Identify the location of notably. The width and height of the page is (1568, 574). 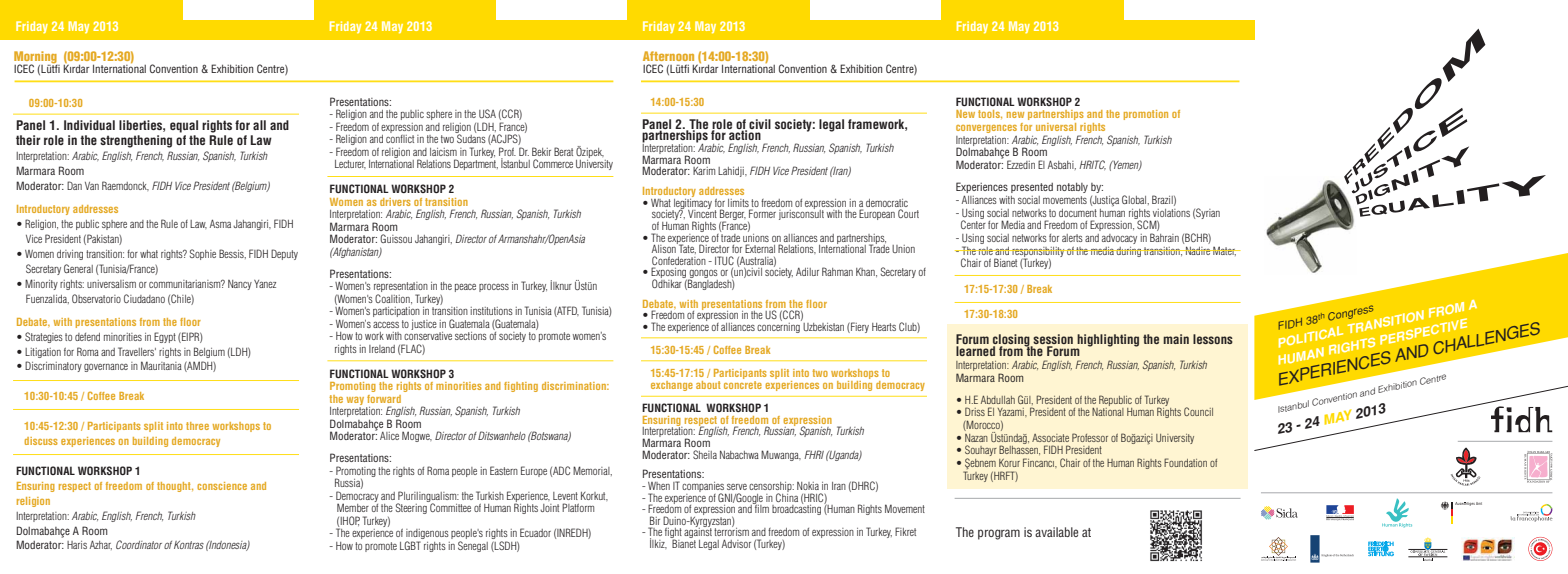
(1072, 188).
